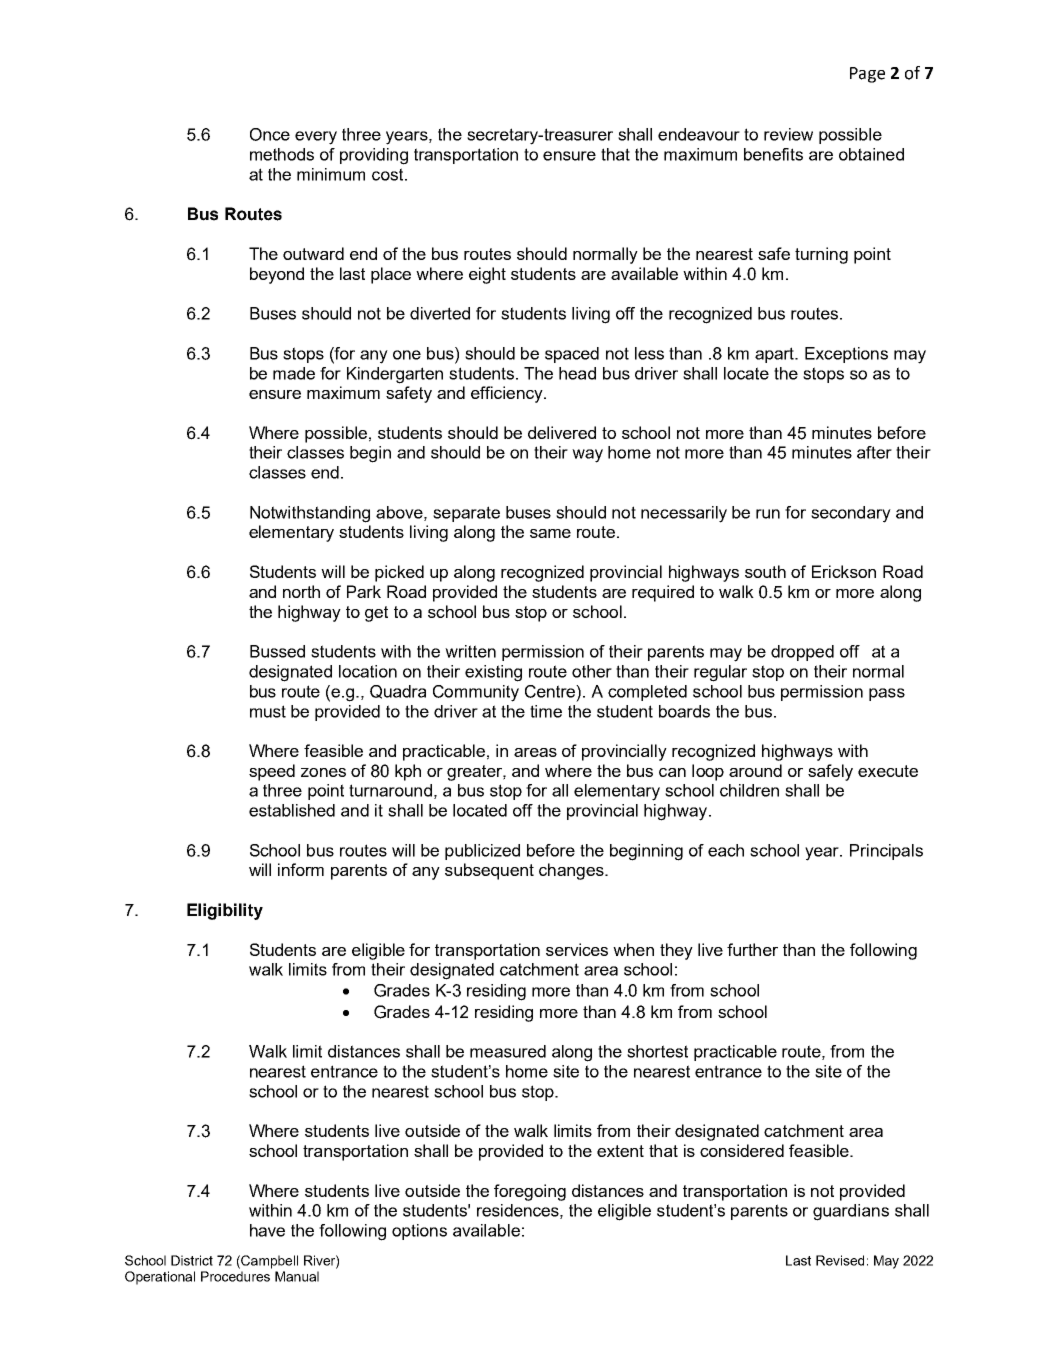 Image resolution: width=1058 pixels, height=1369 pixels. Describe the element at coordinates (277, 651) in the page. I see `Bussed` at that location.
